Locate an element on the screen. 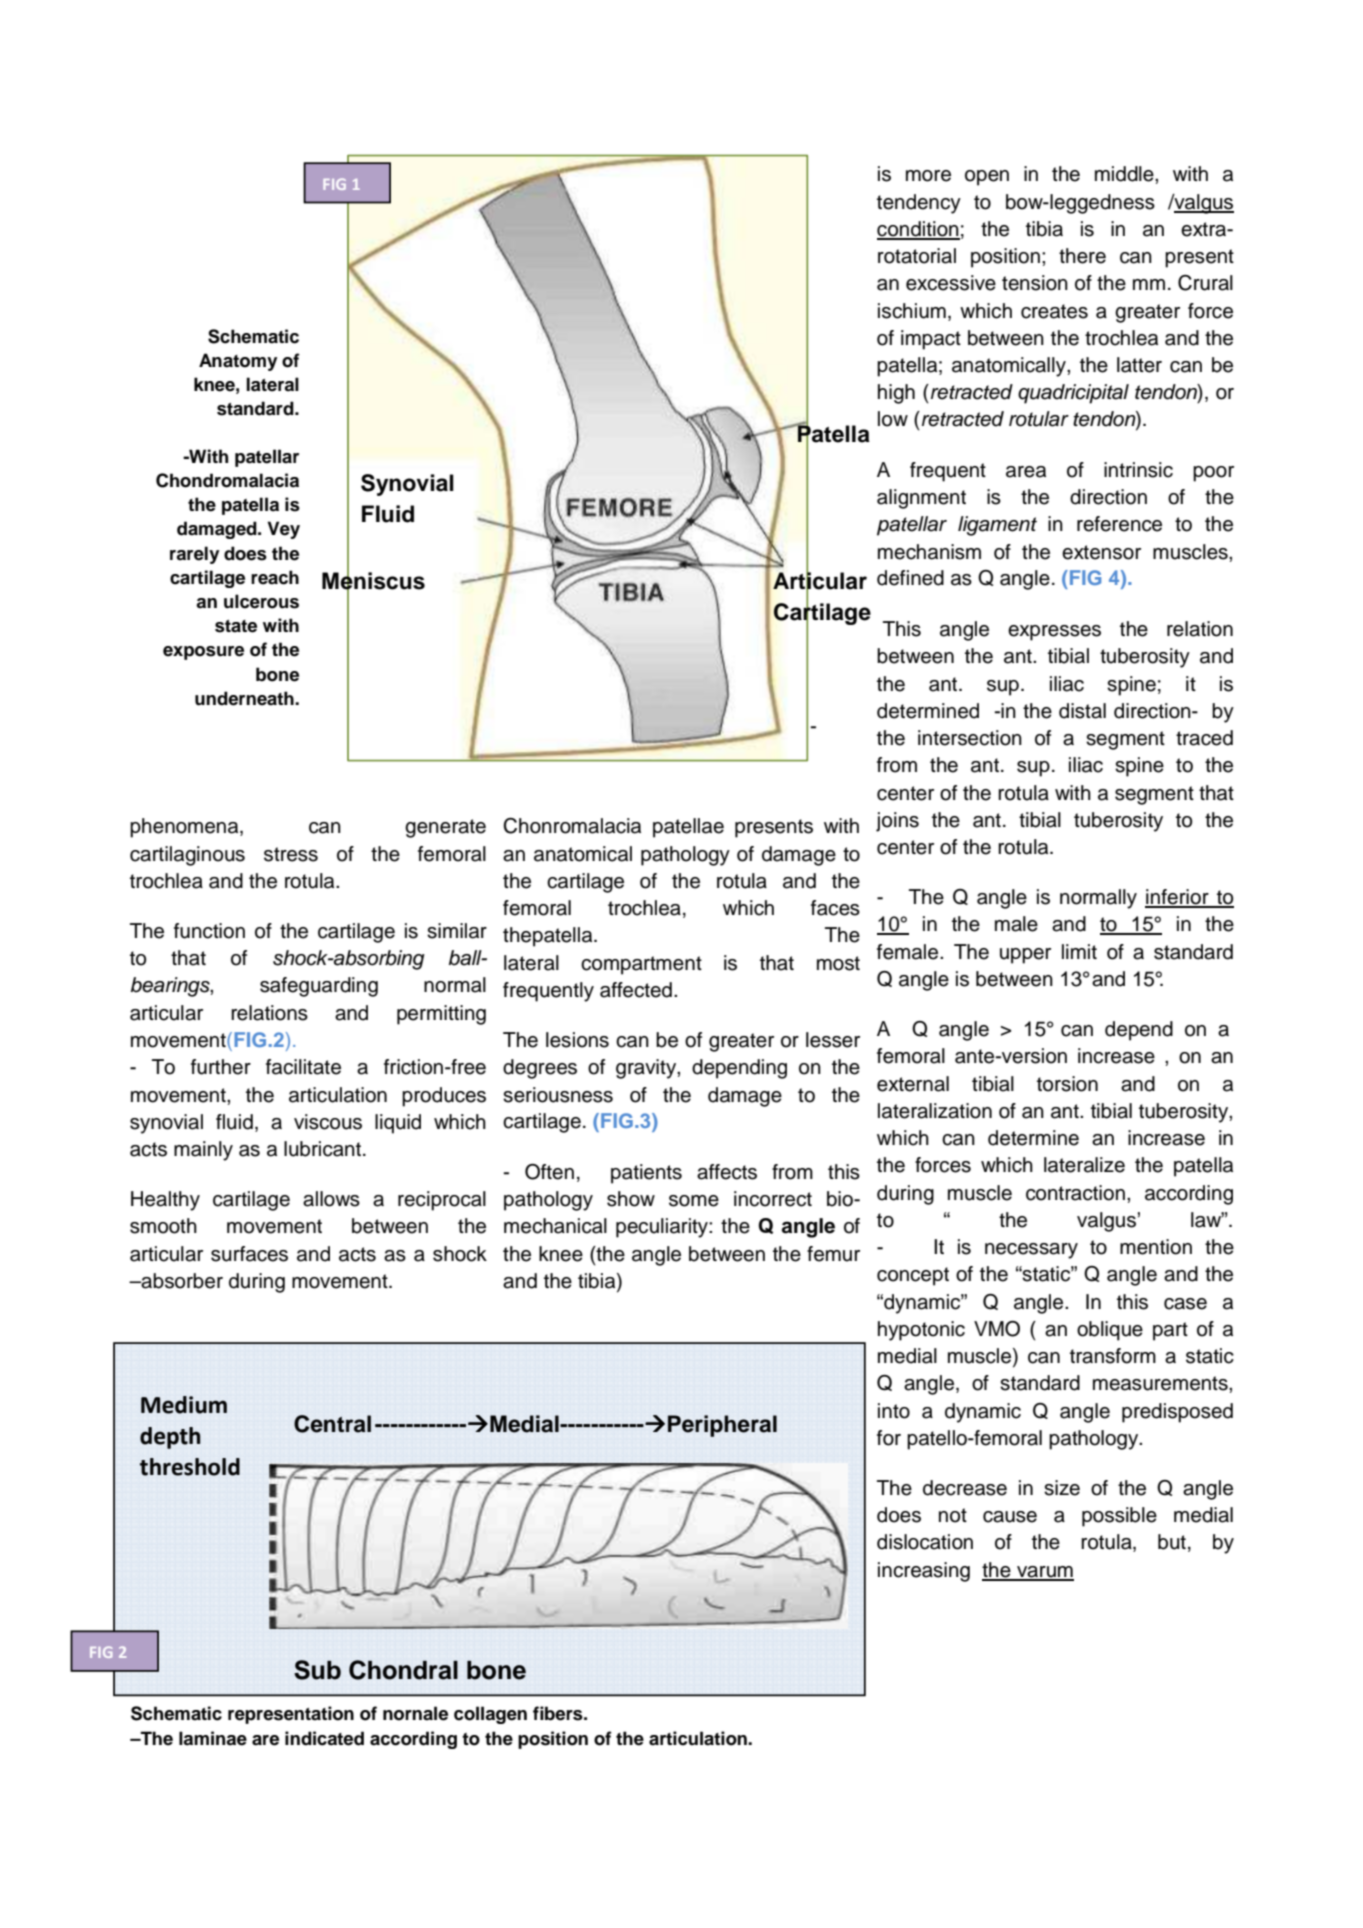  condition is located at coordinates (918, 230).
